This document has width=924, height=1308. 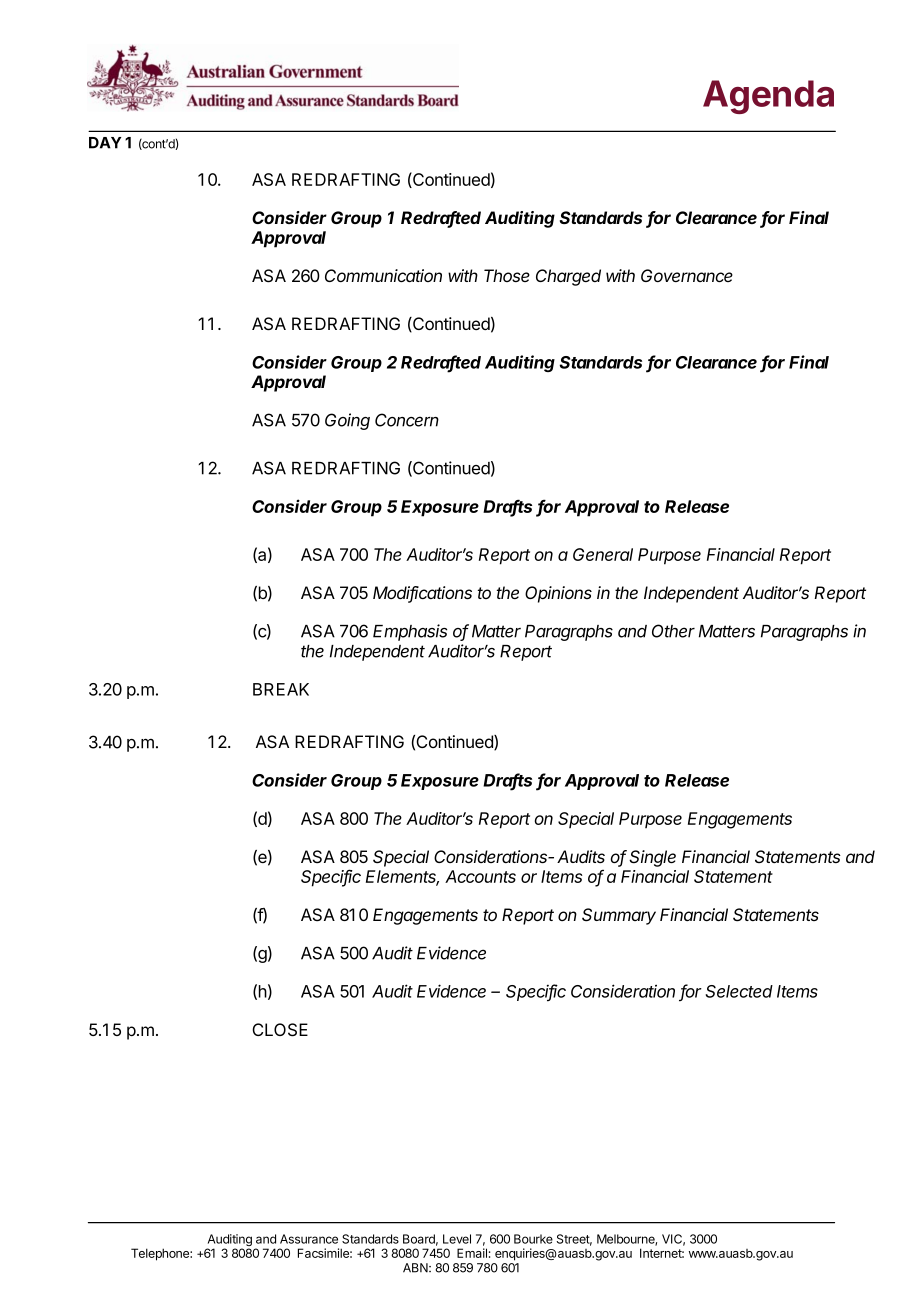 I want to click on Assurance, so click(x=309, y=1239).
